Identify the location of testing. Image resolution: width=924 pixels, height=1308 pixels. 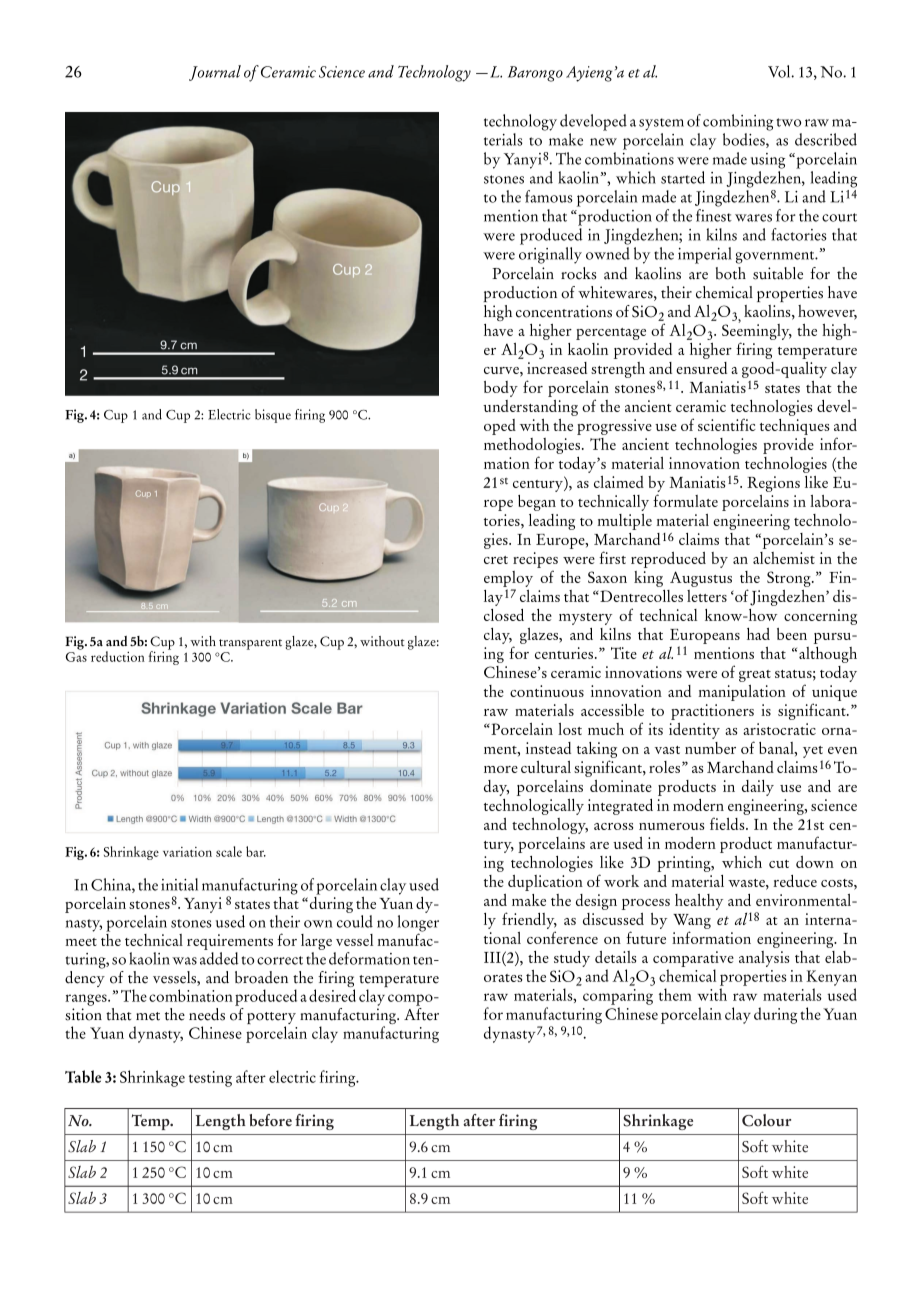
(210, 1079).
